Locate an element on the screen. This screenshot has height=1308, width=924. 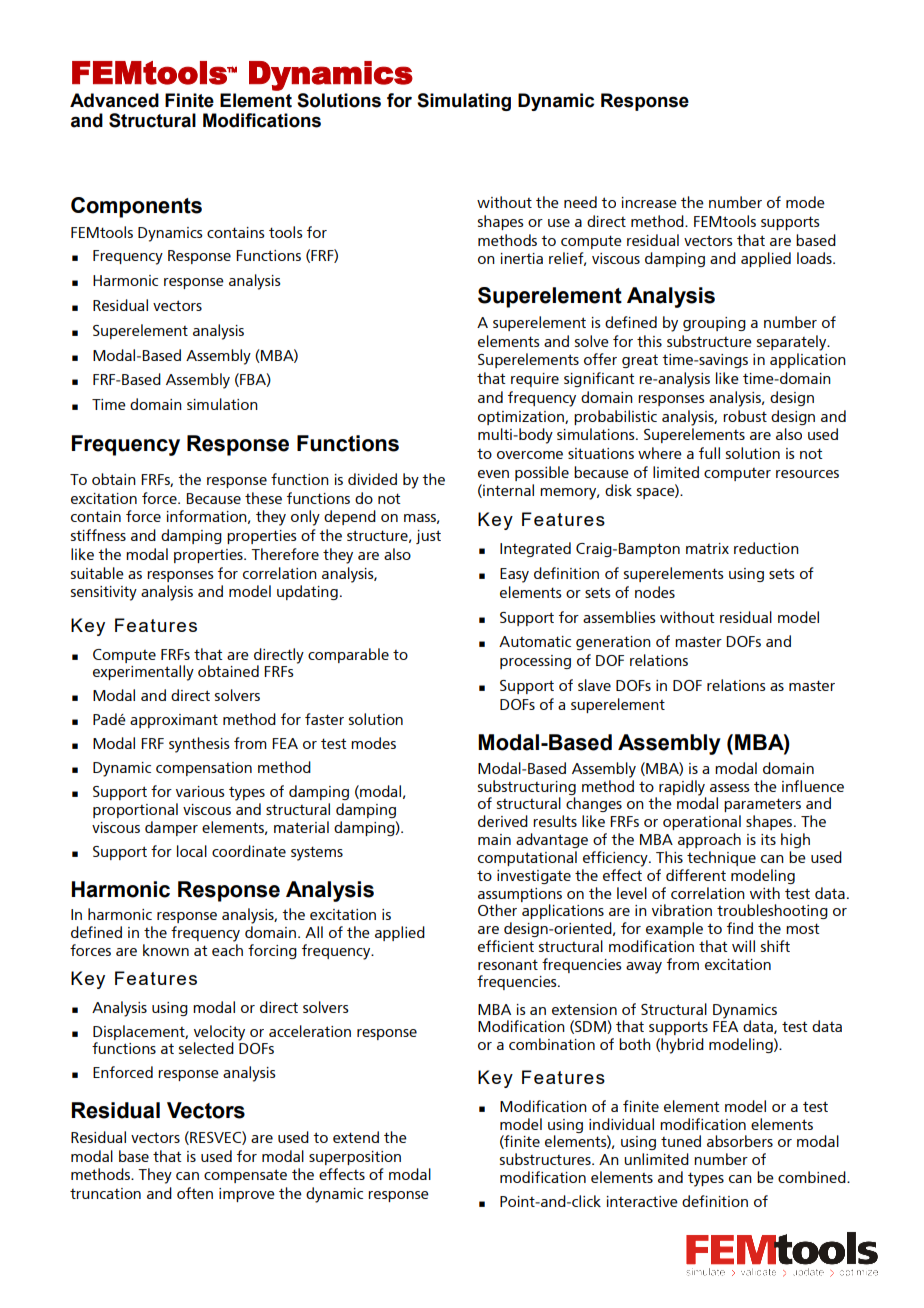
Automatic is located at coordinates (535, 641).
